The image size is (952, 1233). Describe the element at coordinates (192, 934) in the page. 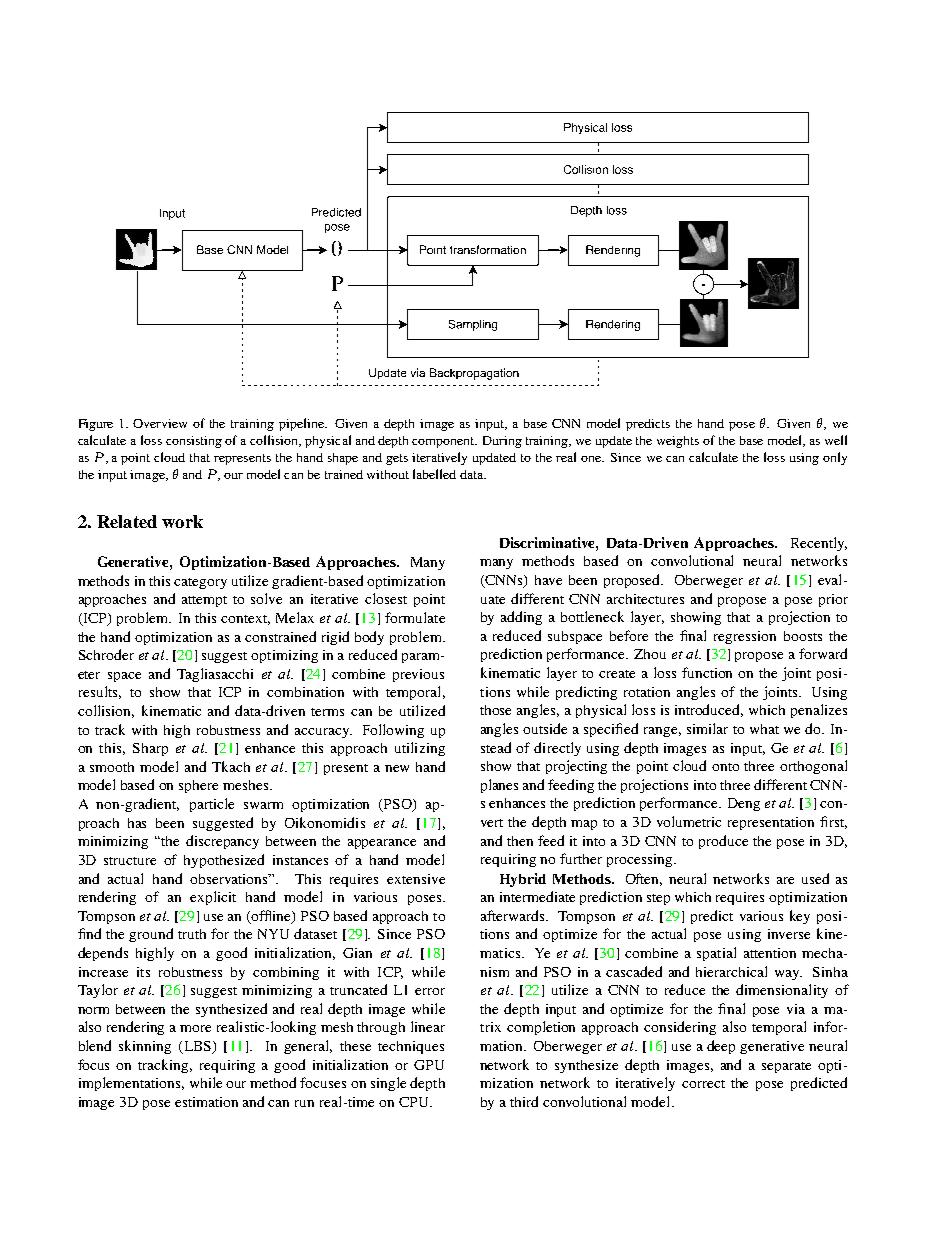

I see `truth` at that location.
